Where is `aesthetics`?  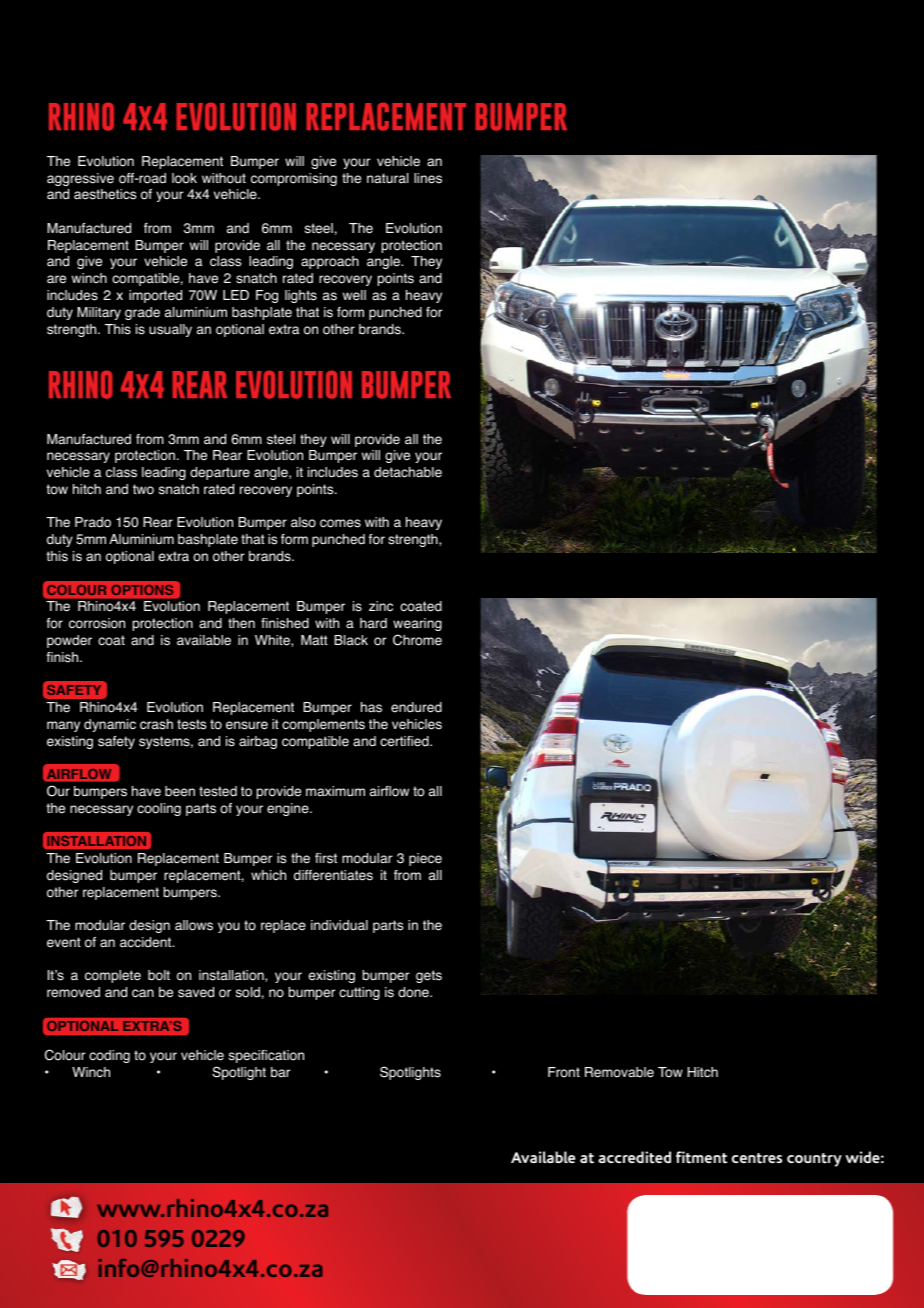 aesthetics is located at coordinates (105, 194).
